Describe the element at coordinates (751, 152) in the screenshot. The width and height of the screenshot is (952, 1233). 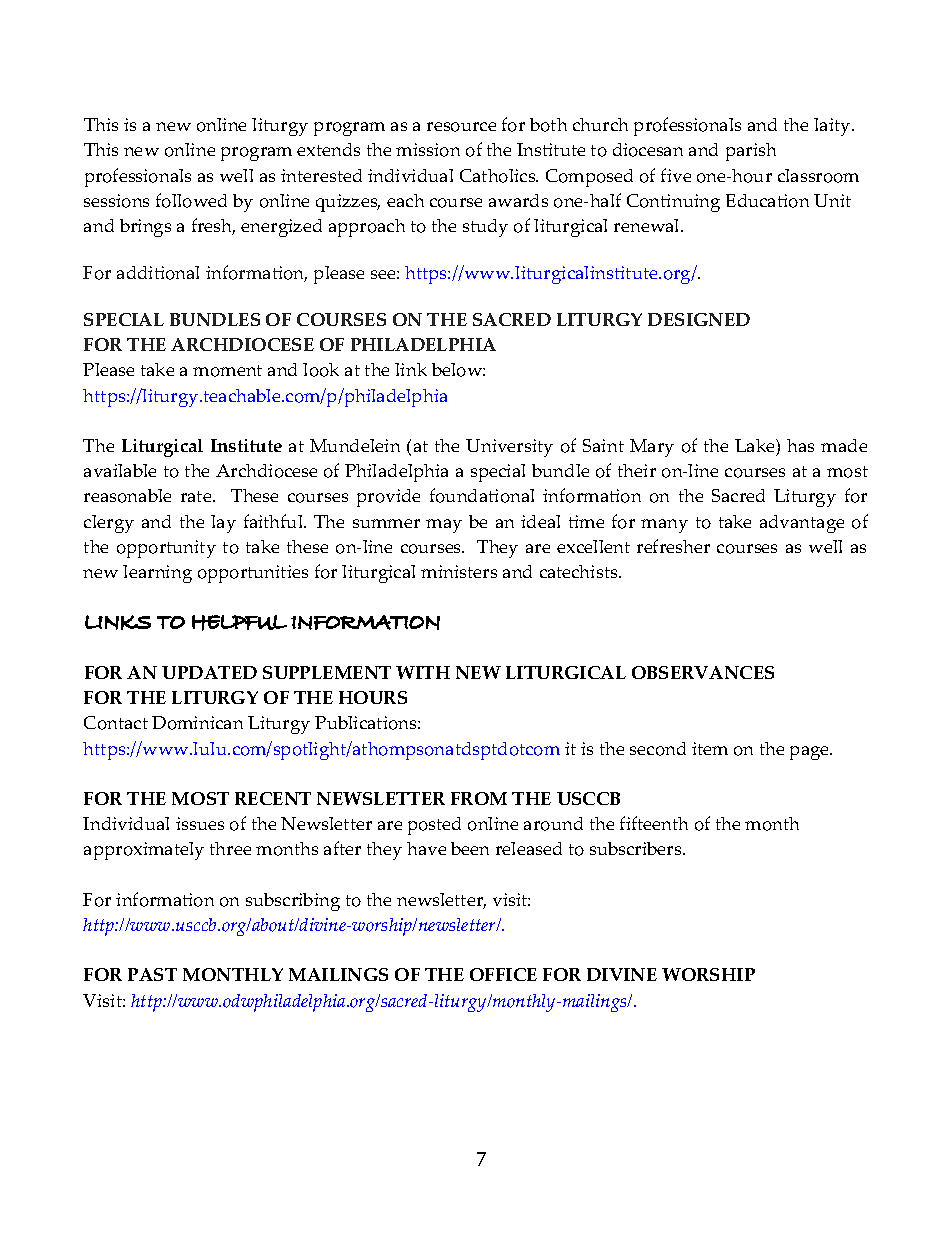
I see `parish` at that location.
